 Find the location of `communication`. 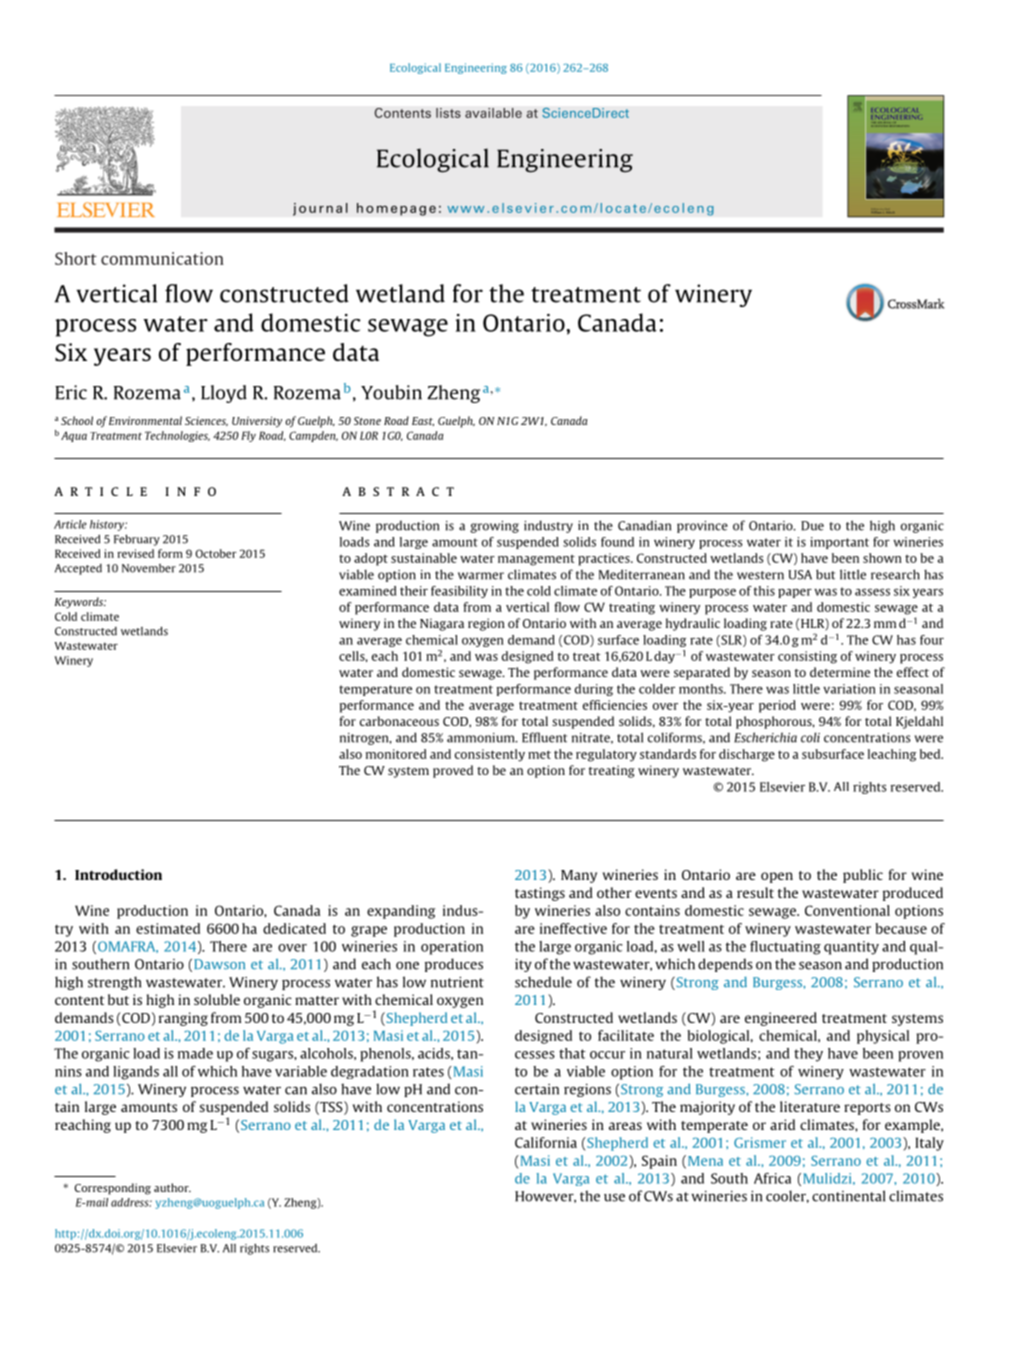

communication is located at coordinates (162, 258).
